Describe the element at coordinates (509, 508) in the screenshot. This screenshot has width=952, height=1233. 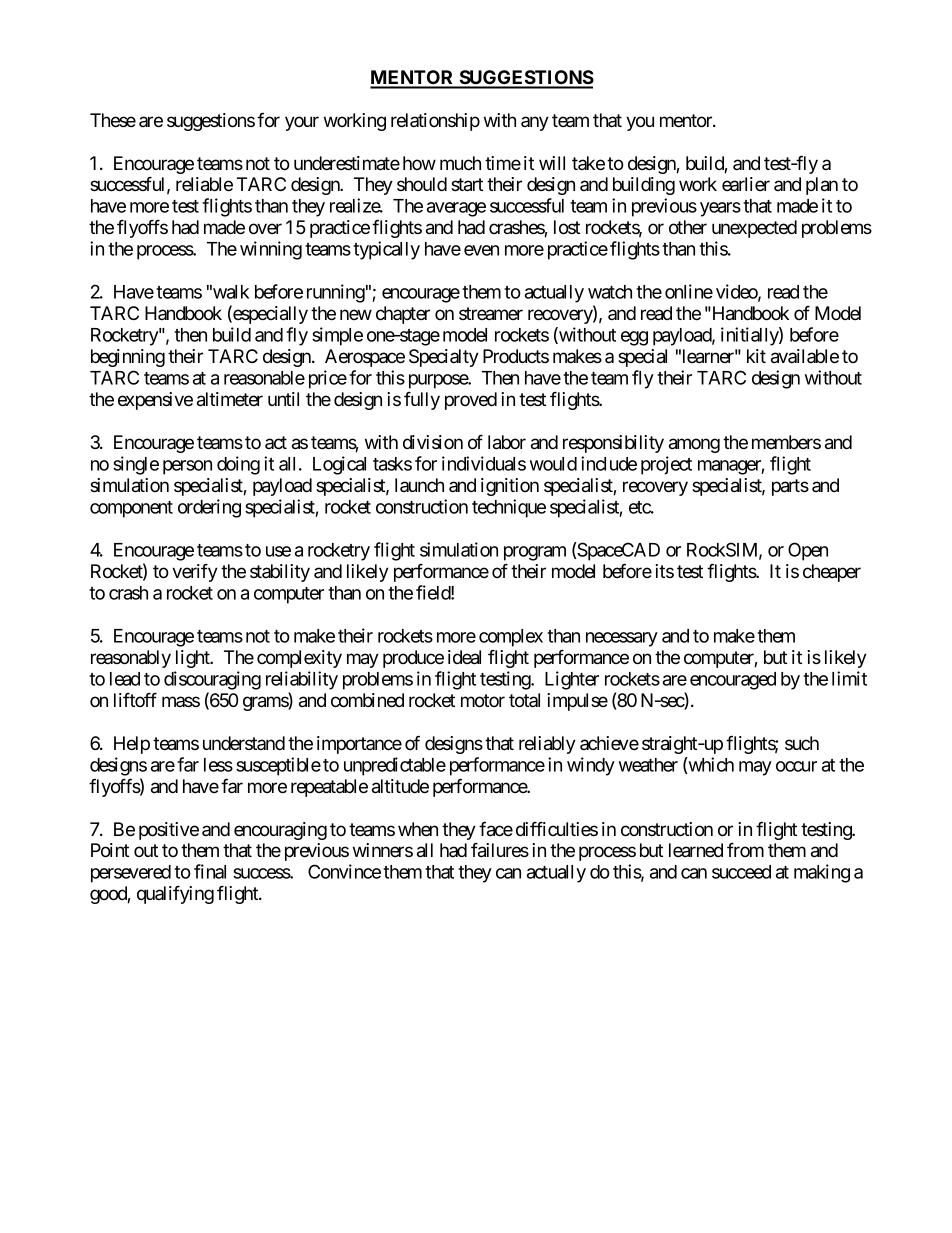
I see `technique` at that location.
